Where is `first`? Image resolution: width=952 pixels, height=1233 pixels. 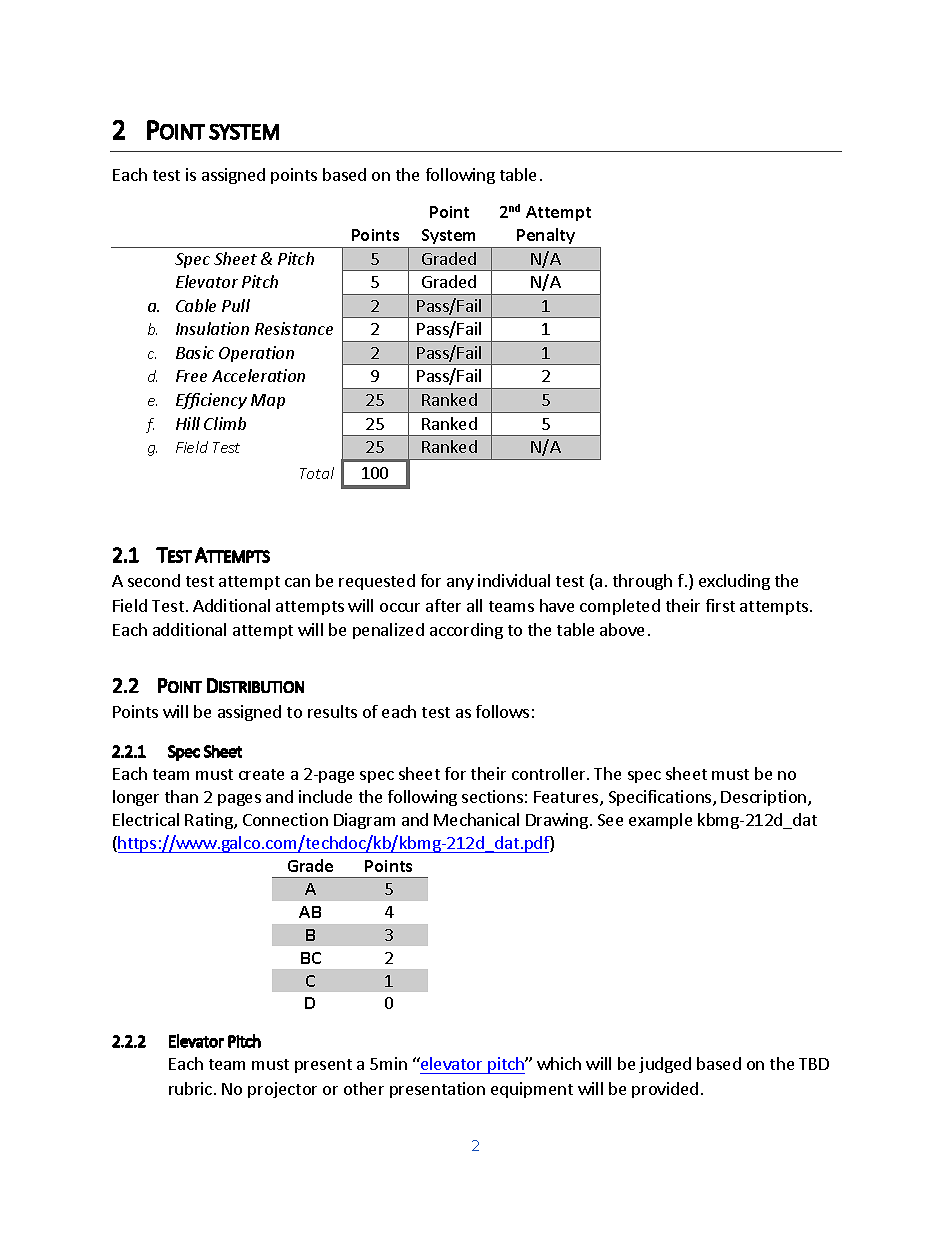 first is located at coordinates (720, 605).
